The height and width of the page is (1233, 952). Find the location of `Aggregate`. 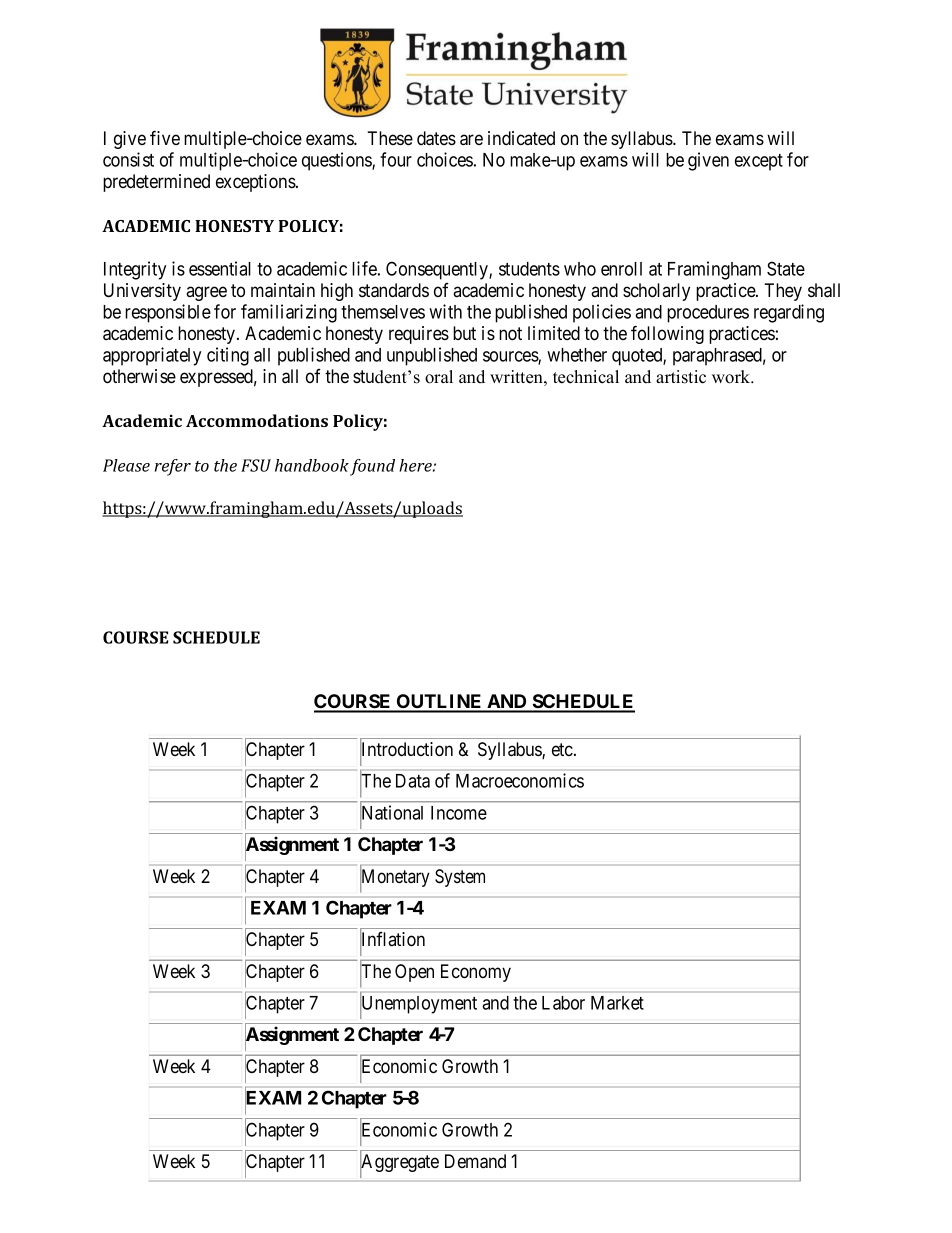

Aggregate is located at coordinates (399, 1164).
